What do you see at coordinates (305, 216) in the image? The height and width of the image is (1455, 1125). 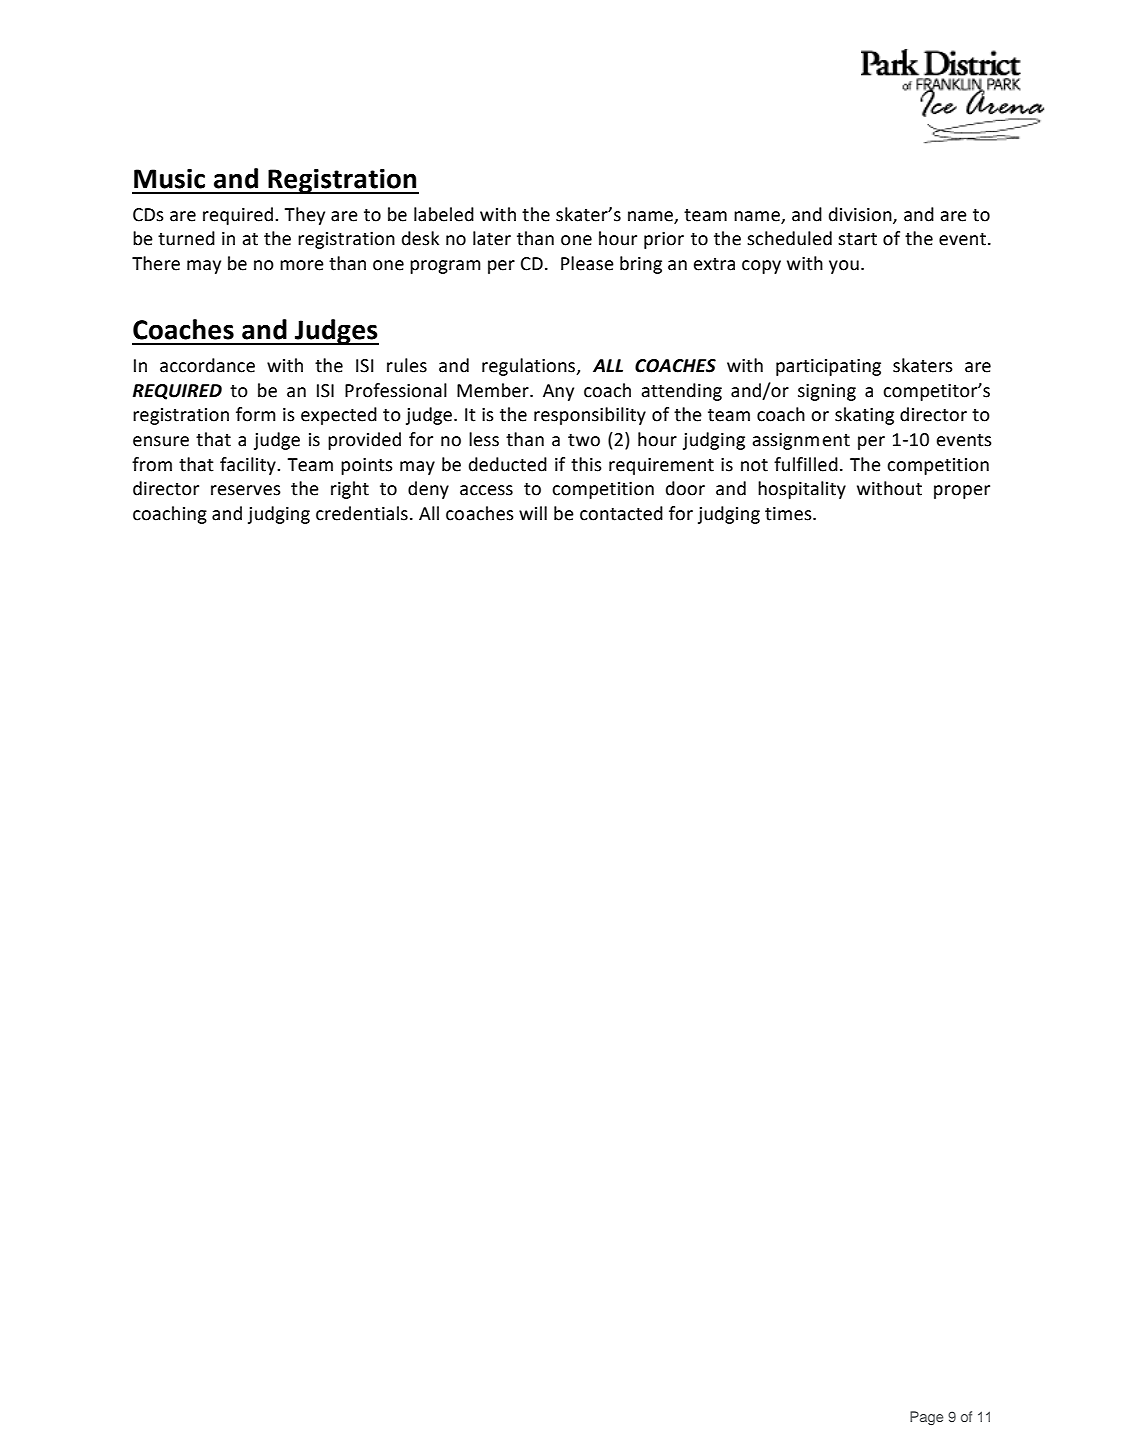 I see `They` at bounding box center [305, 216].
